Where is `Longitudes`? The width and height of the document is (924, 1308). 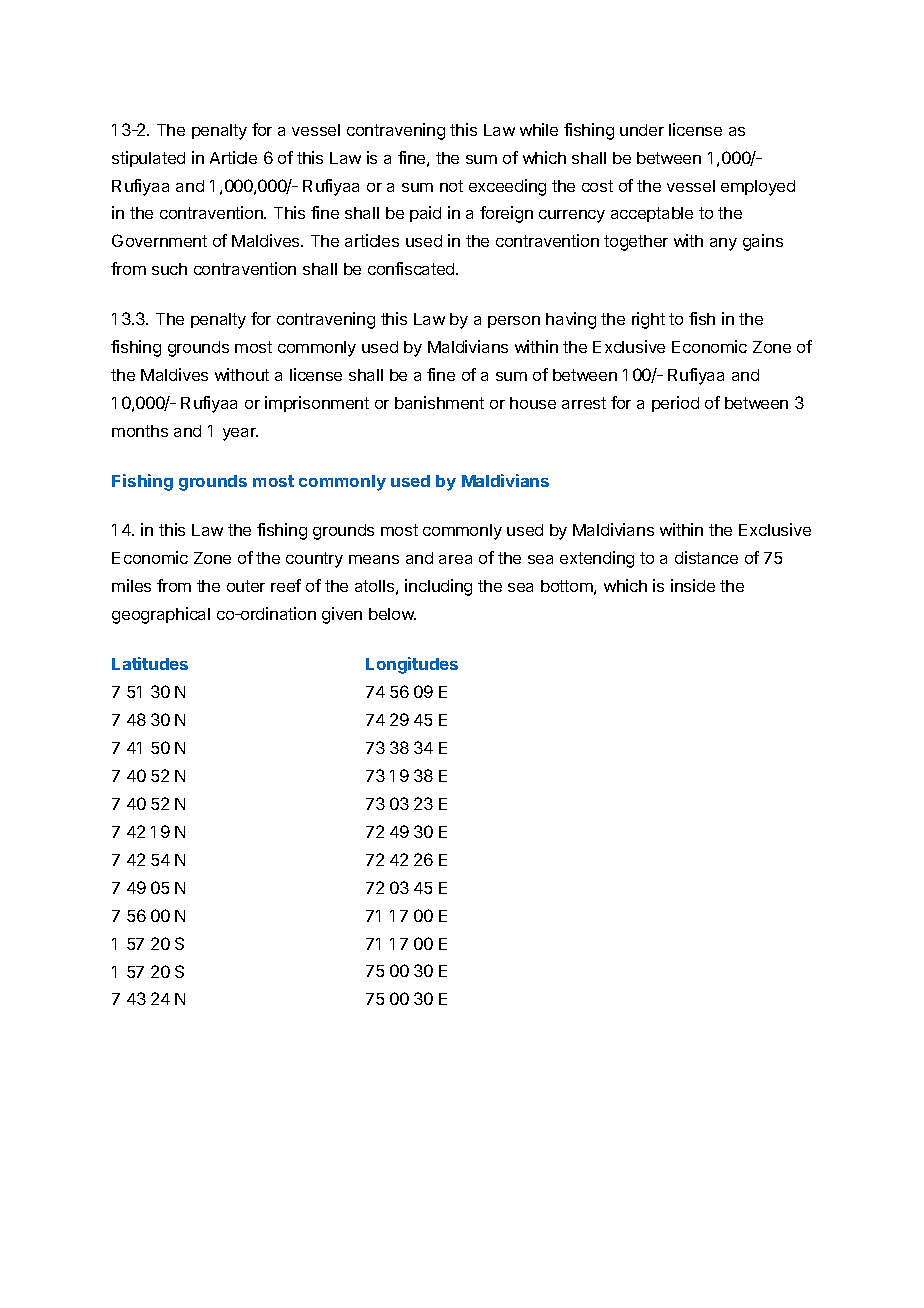 Longitudes is located at coordinates (412, 665).
